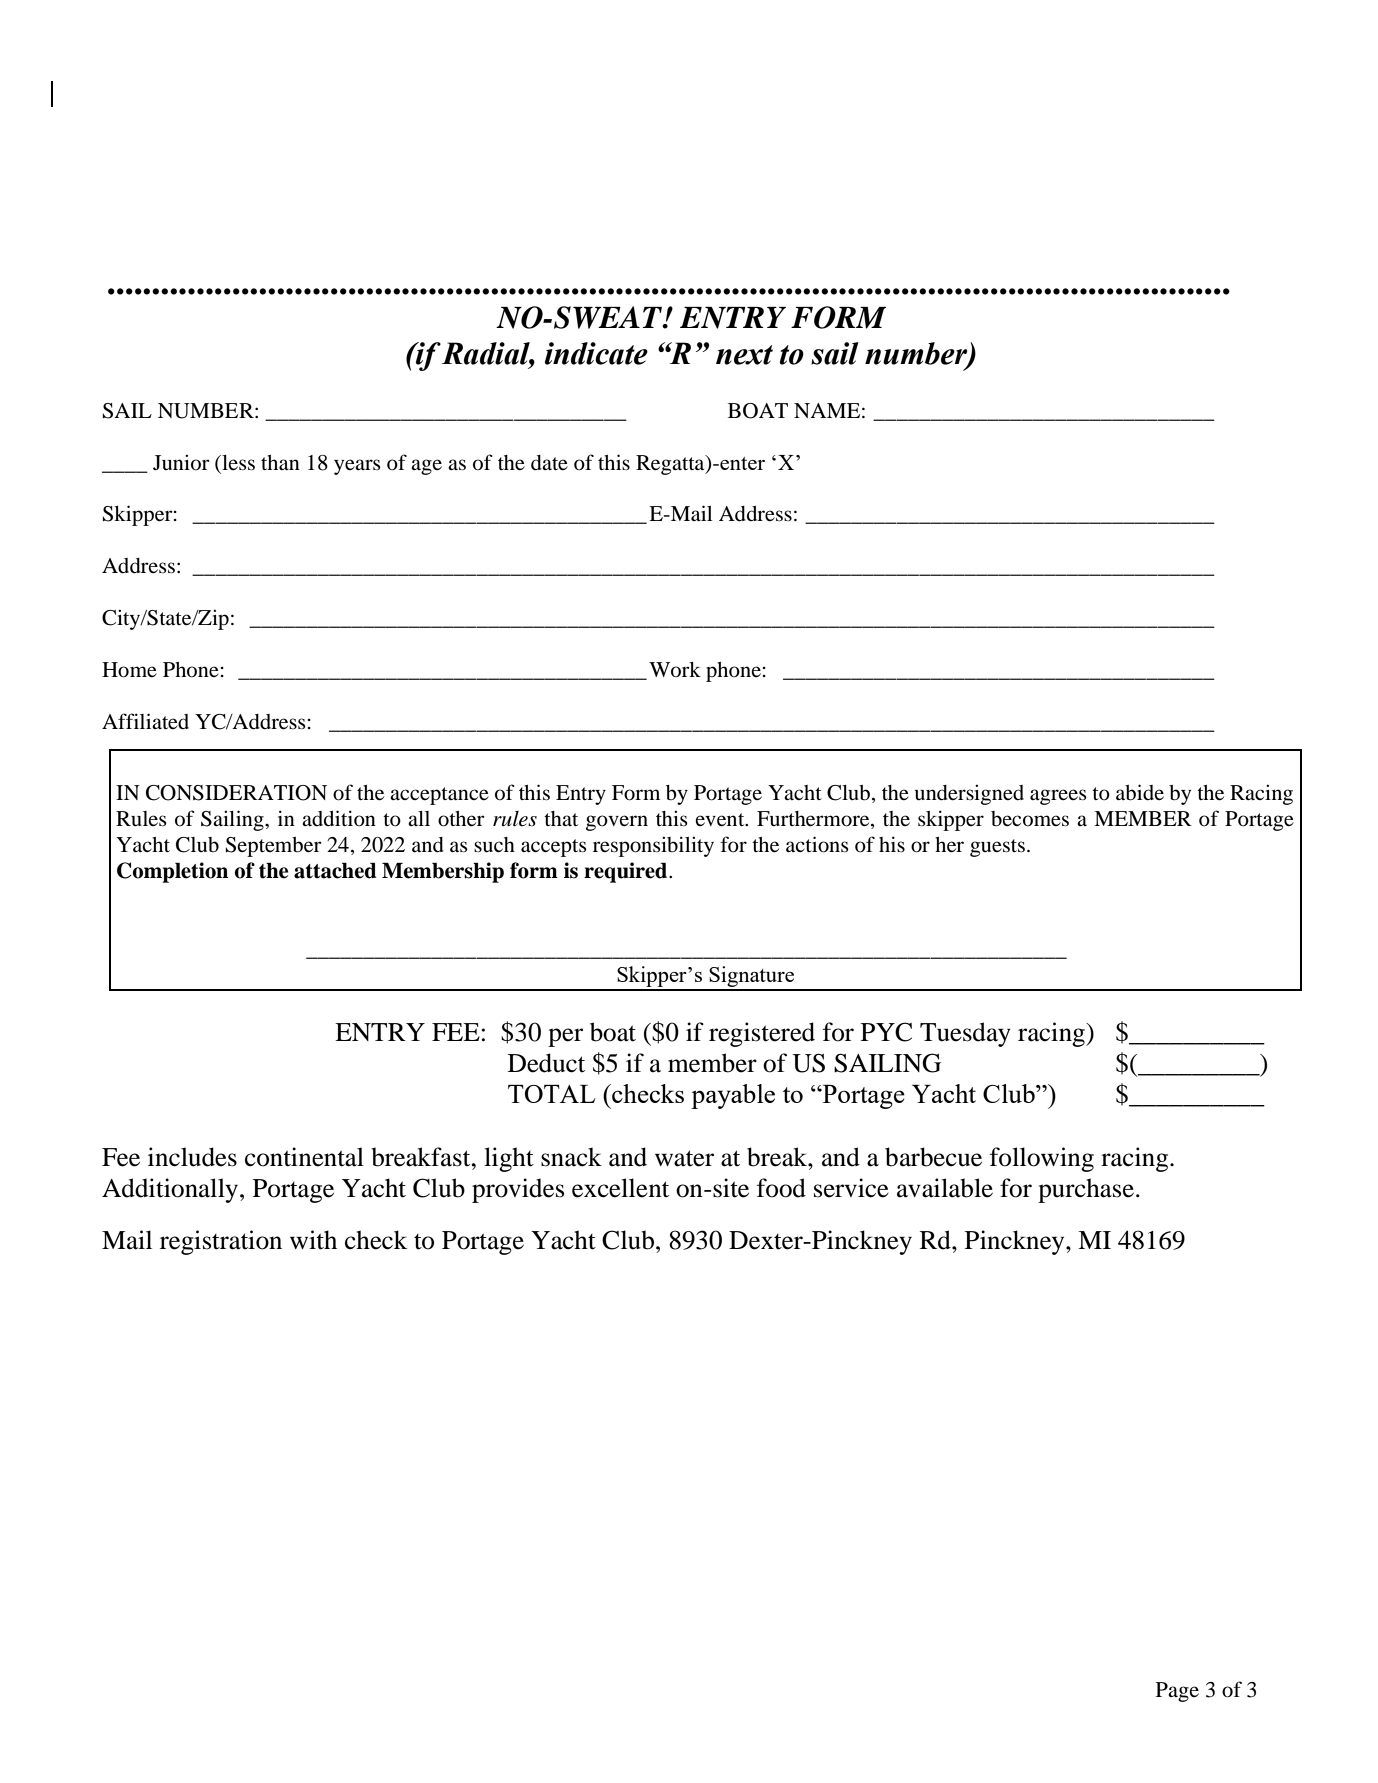  I want to click on available, so click(945, 1188).
